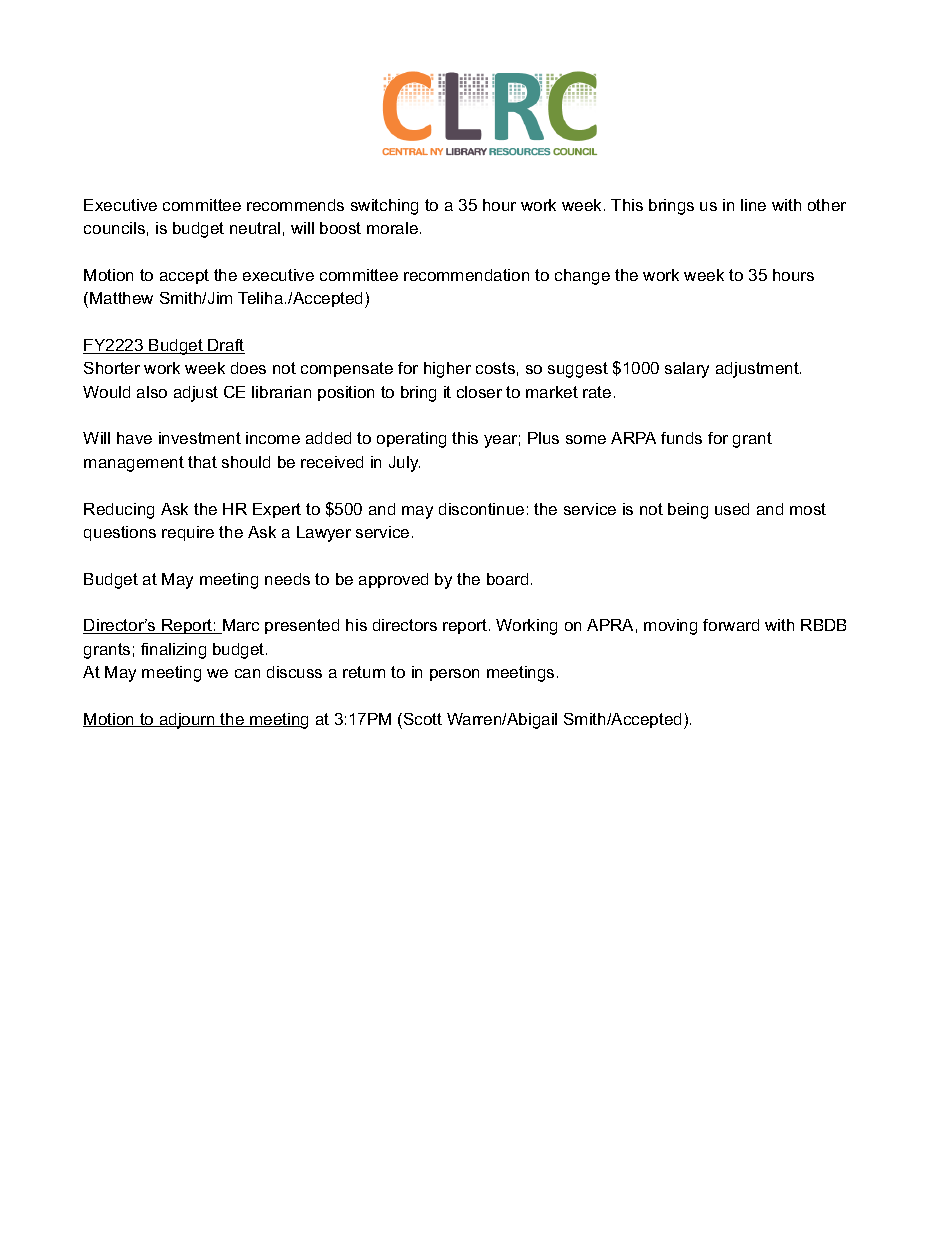 This screenshot has height=1233, width=952. What do you see at coordinates (404, 464) in the screenshot?
I see `July` at bounding box center [404, 464].
